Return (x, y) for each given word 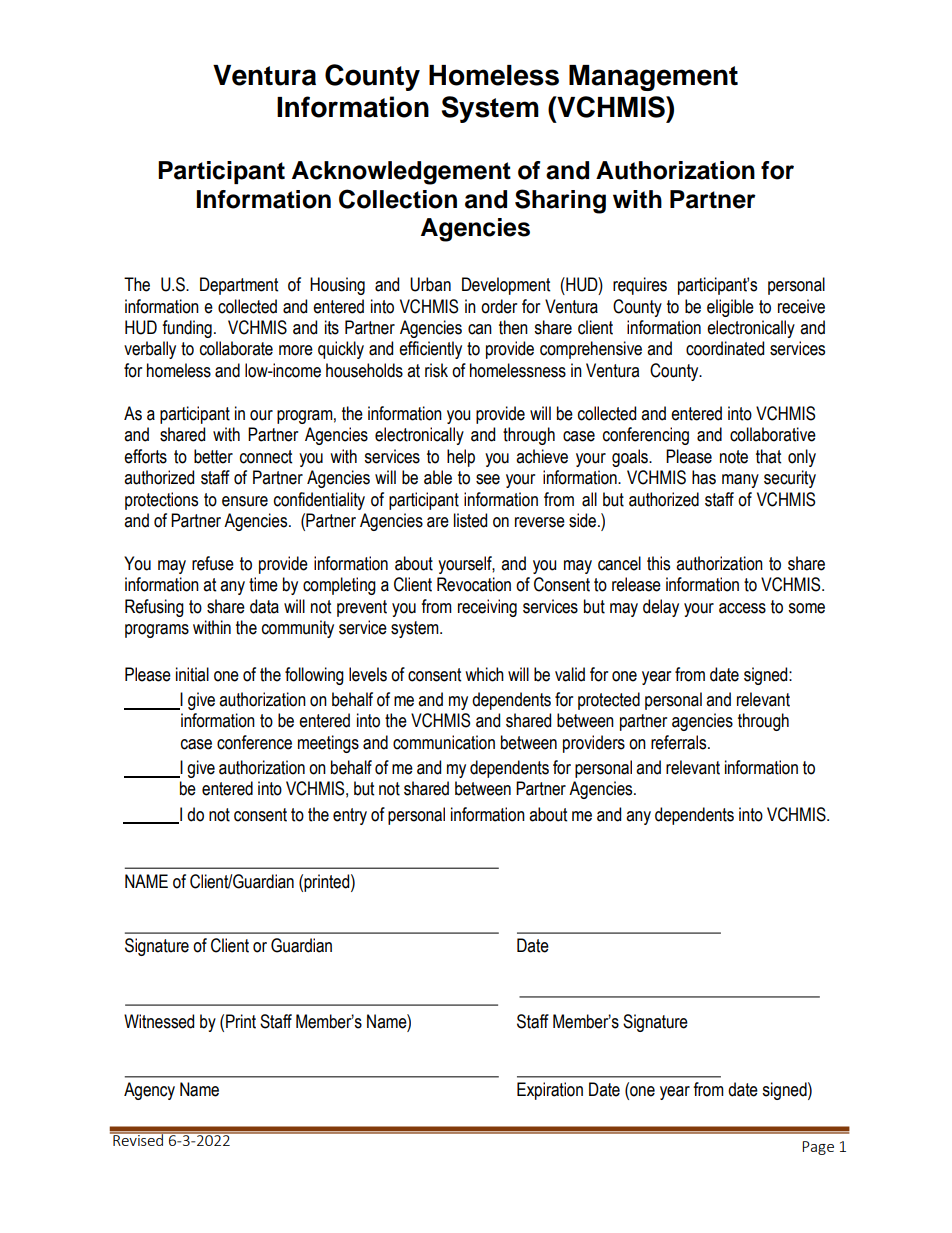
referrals (680, 742)
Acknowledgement (401, 173)
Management (653, 78)
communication (444, 742)
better (213, 456)
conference (254, 742)
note (734, 457)
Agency (149, 1091)
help (461, 458)
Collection (398, 199)
